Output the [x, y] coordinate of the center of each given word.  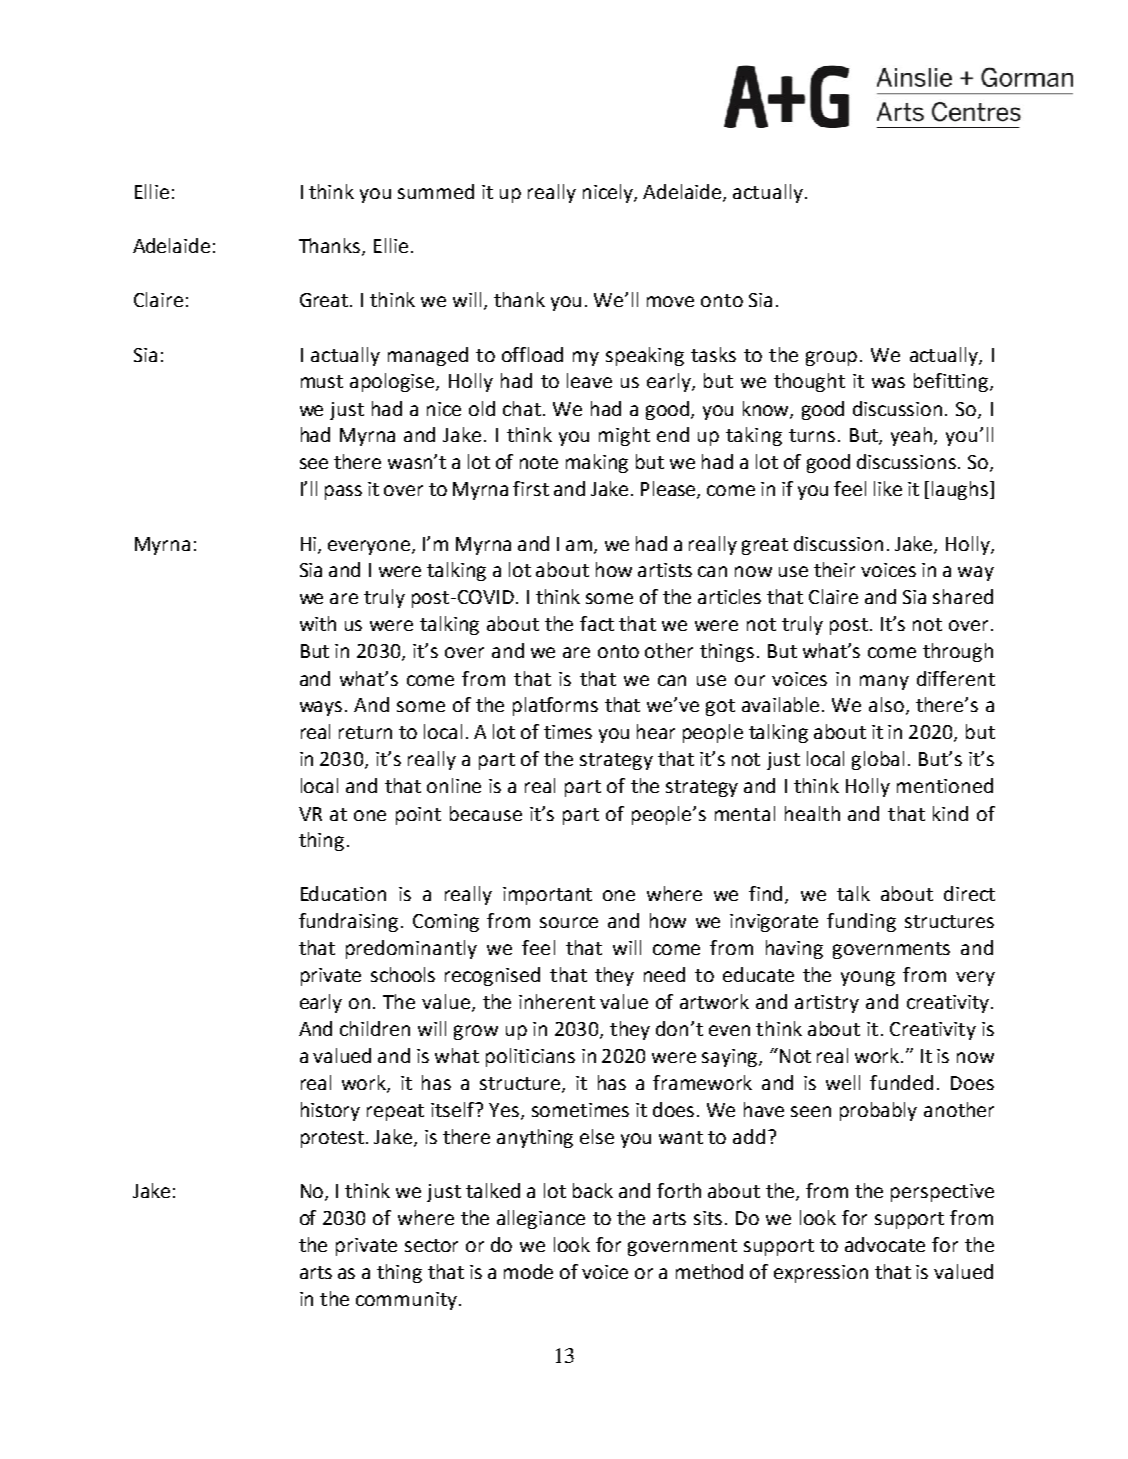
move [670, 301]
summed [436, 191]
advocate [885, 1244]
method [709, 1271]
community [406, 1301]
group [831, 358]
